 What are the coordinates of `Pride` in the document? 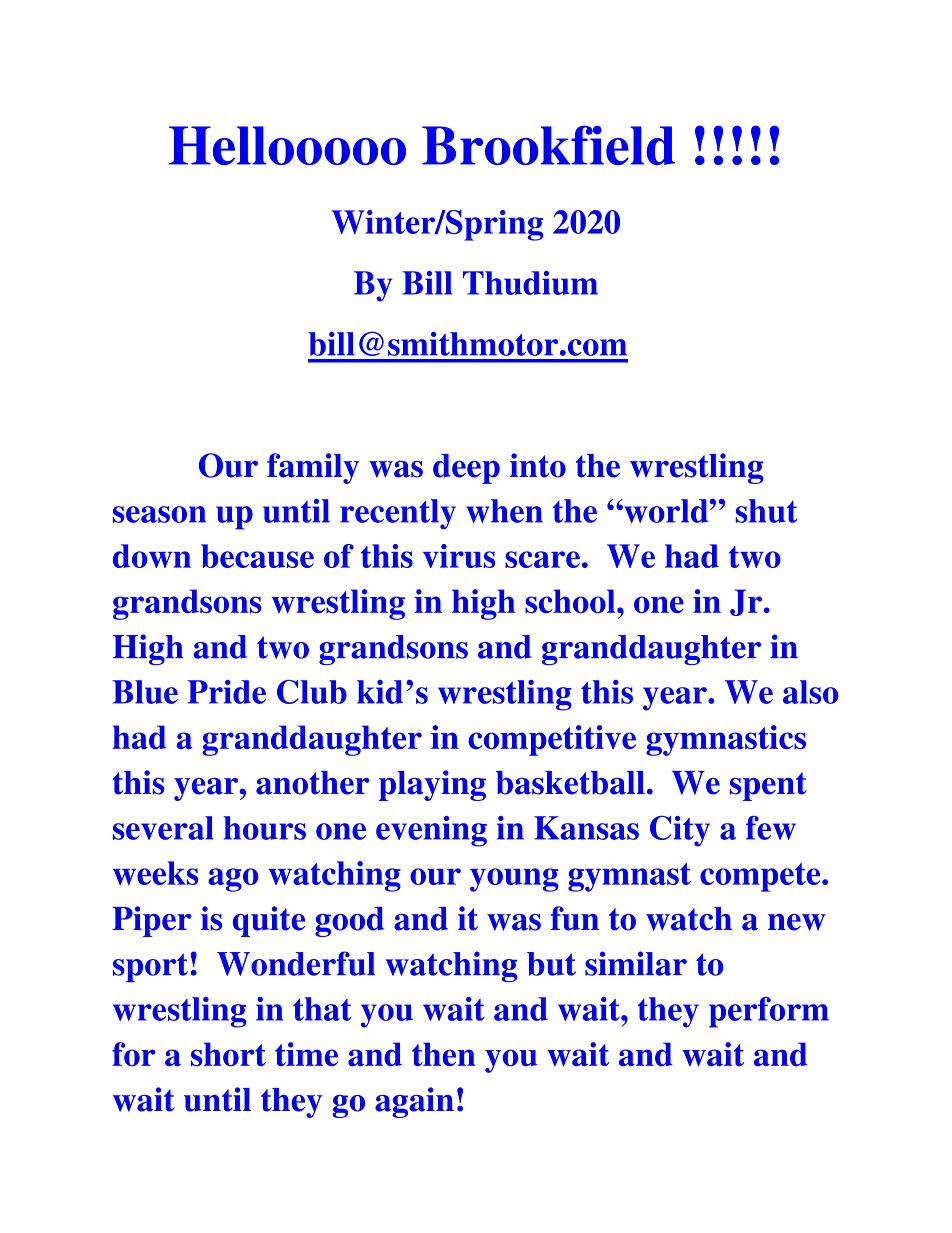 It's located at (226, 692).
